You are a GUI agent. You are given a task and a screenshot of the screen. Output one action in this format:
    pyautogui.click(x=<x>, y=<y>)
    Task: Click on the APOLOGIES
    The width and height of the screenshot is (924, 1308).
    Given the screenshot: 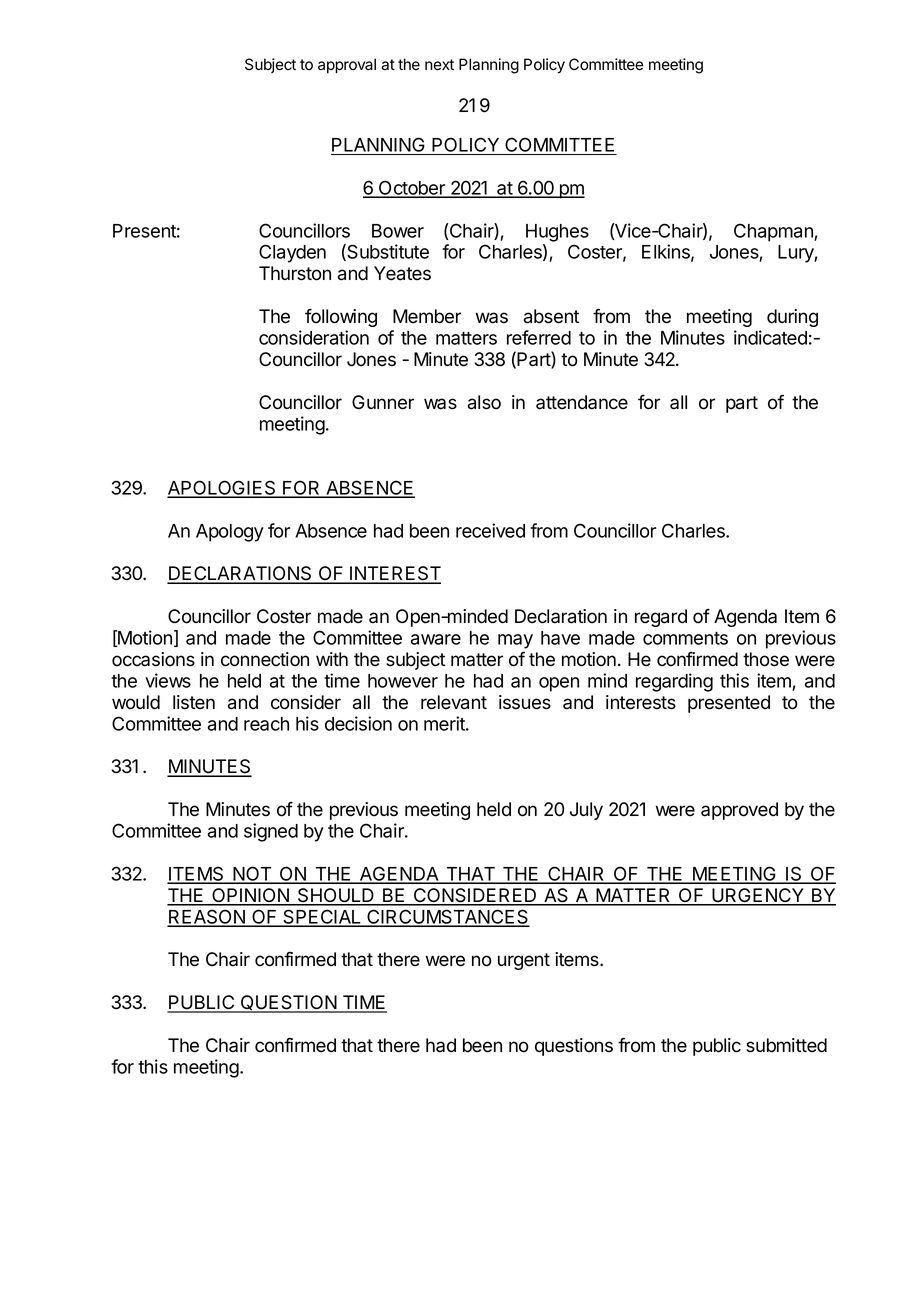 What is the action you would take?
    pyautogui.click(x=222, y=488)
